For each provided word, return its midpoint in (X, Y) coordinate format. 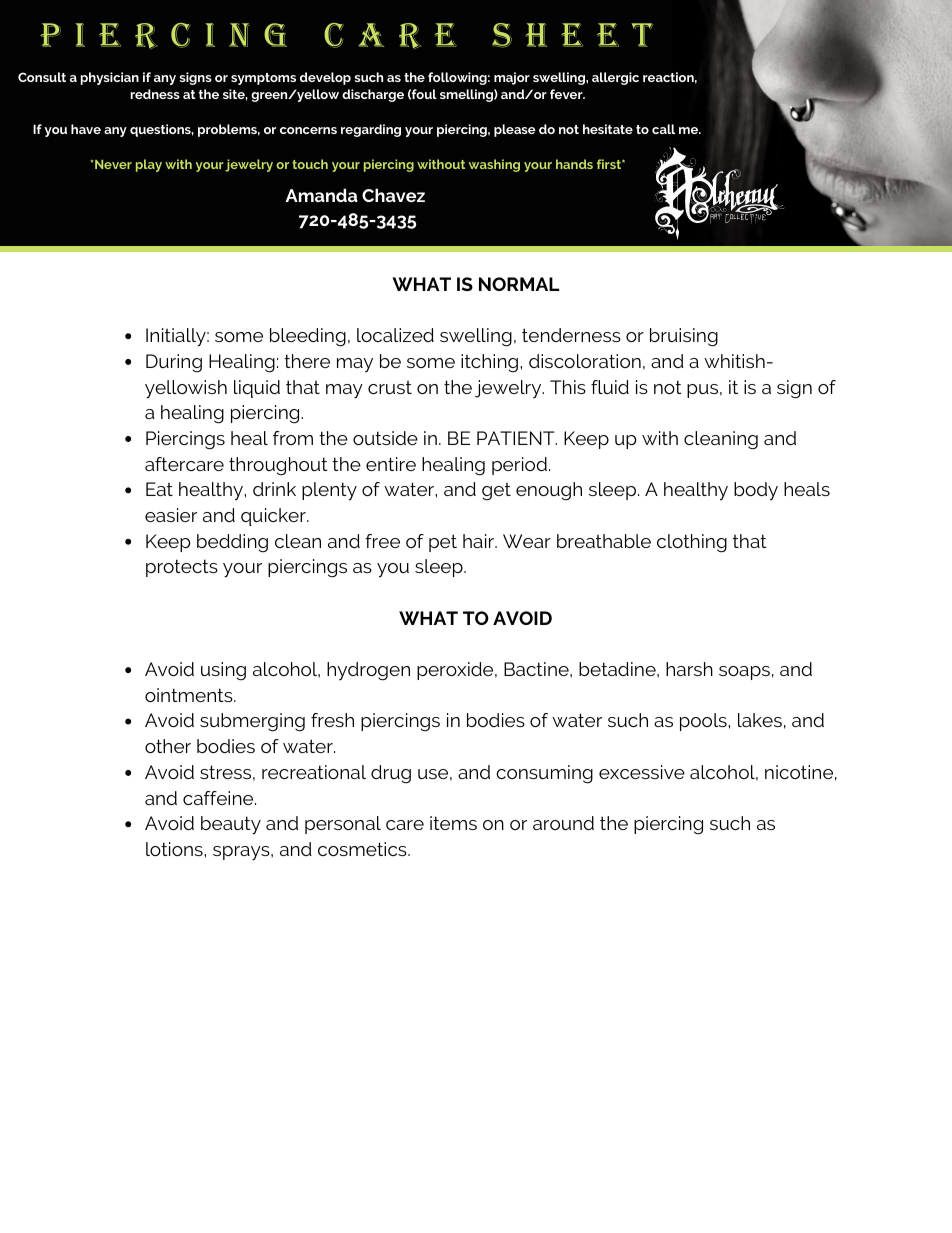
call (663, 129)
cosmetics (363, 849)
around (563, 823)
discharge (373, 95)
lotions (175, 849)
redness (155, 94)
